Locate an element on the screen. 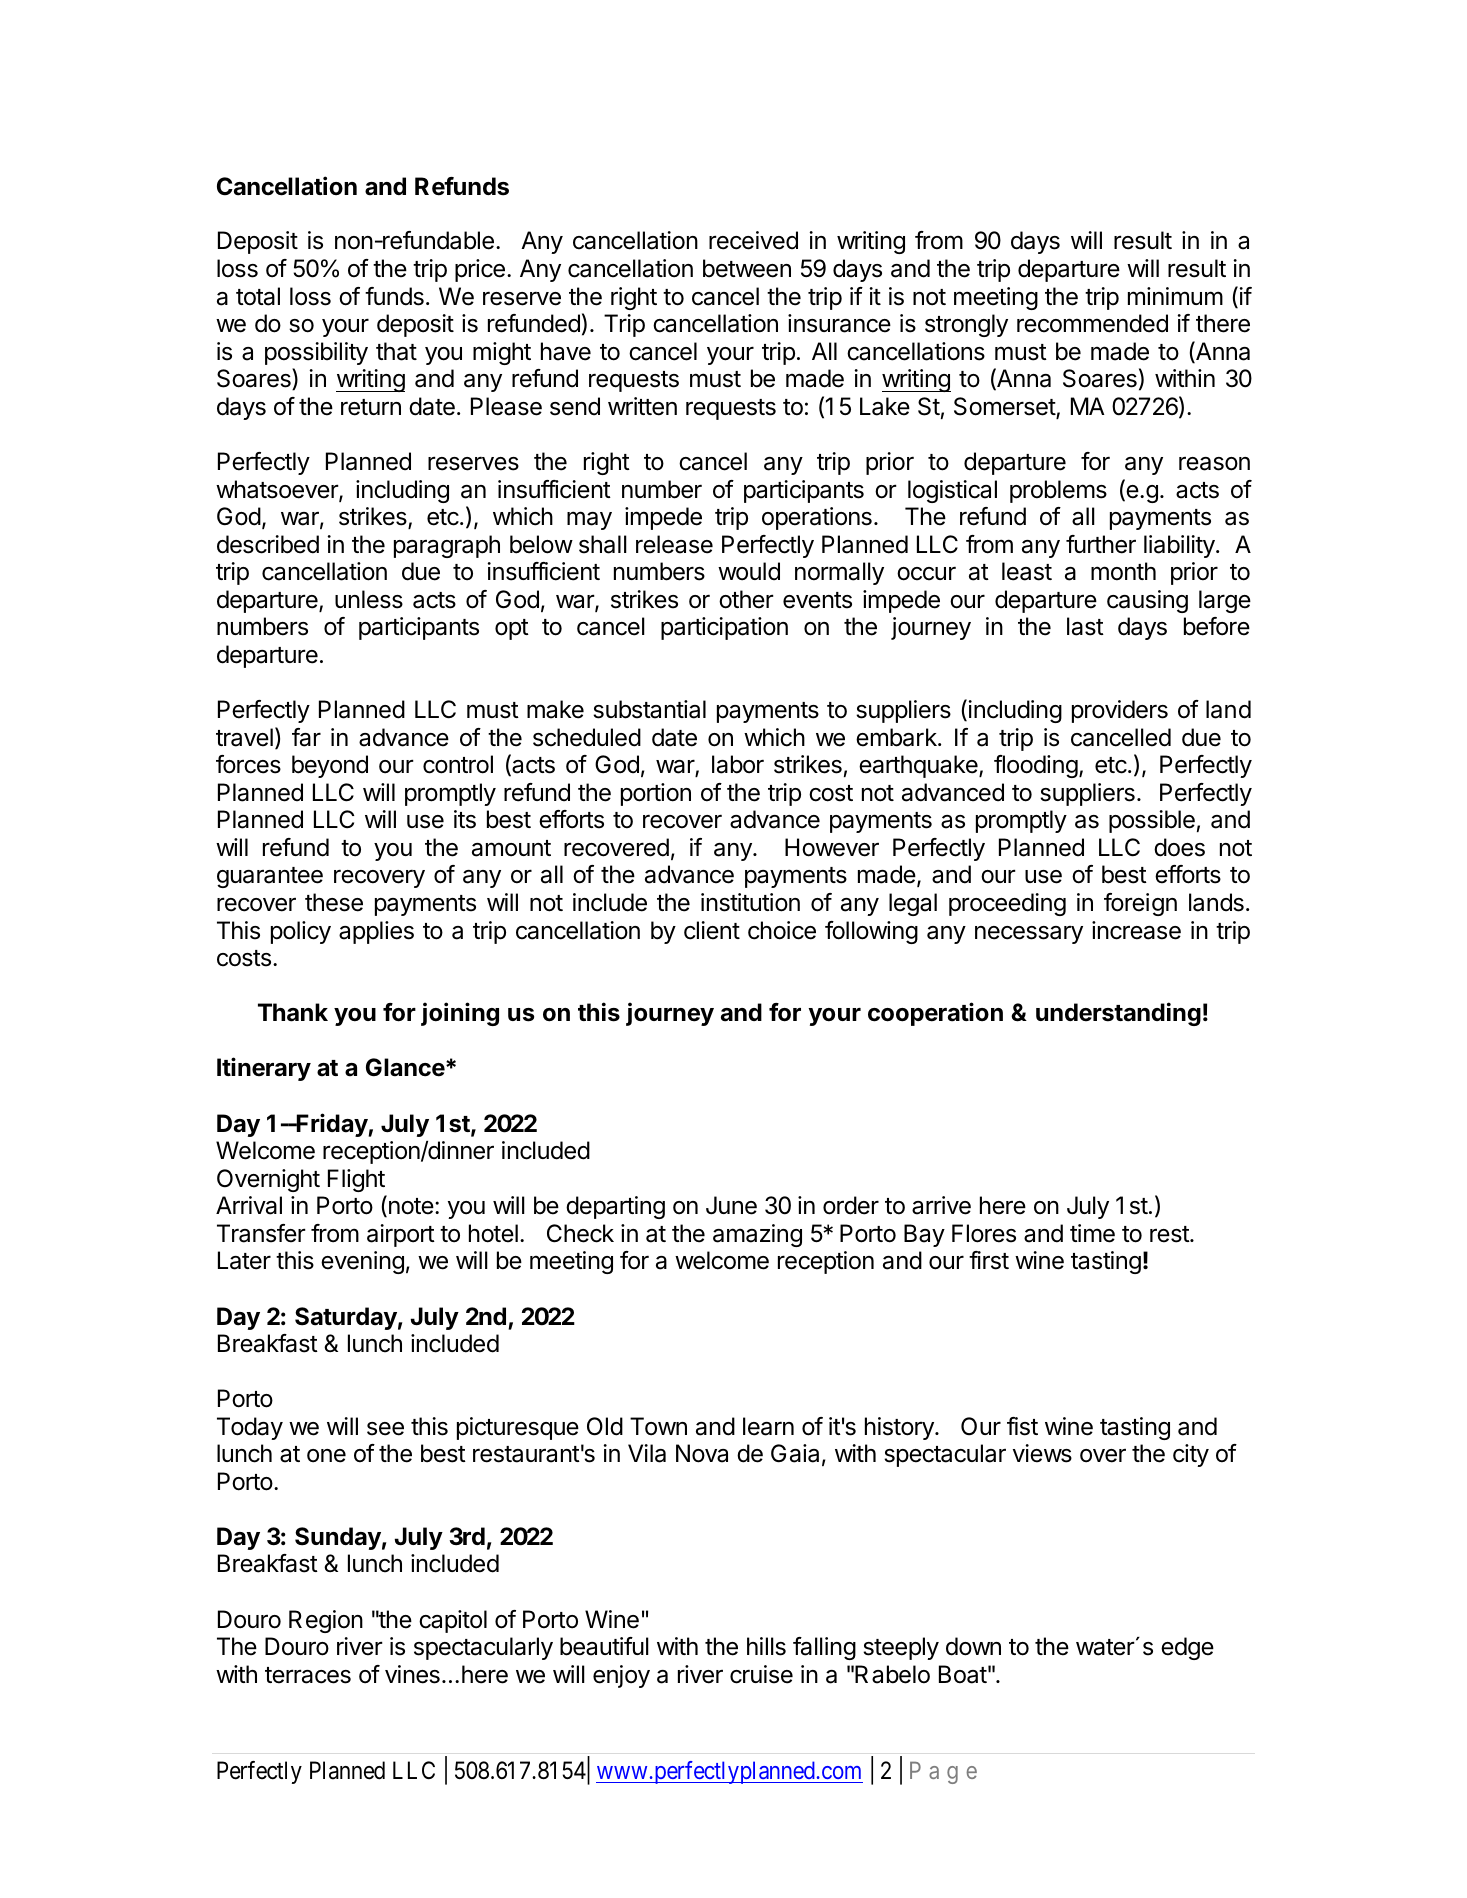  that is located at coordinates (396, 351).
